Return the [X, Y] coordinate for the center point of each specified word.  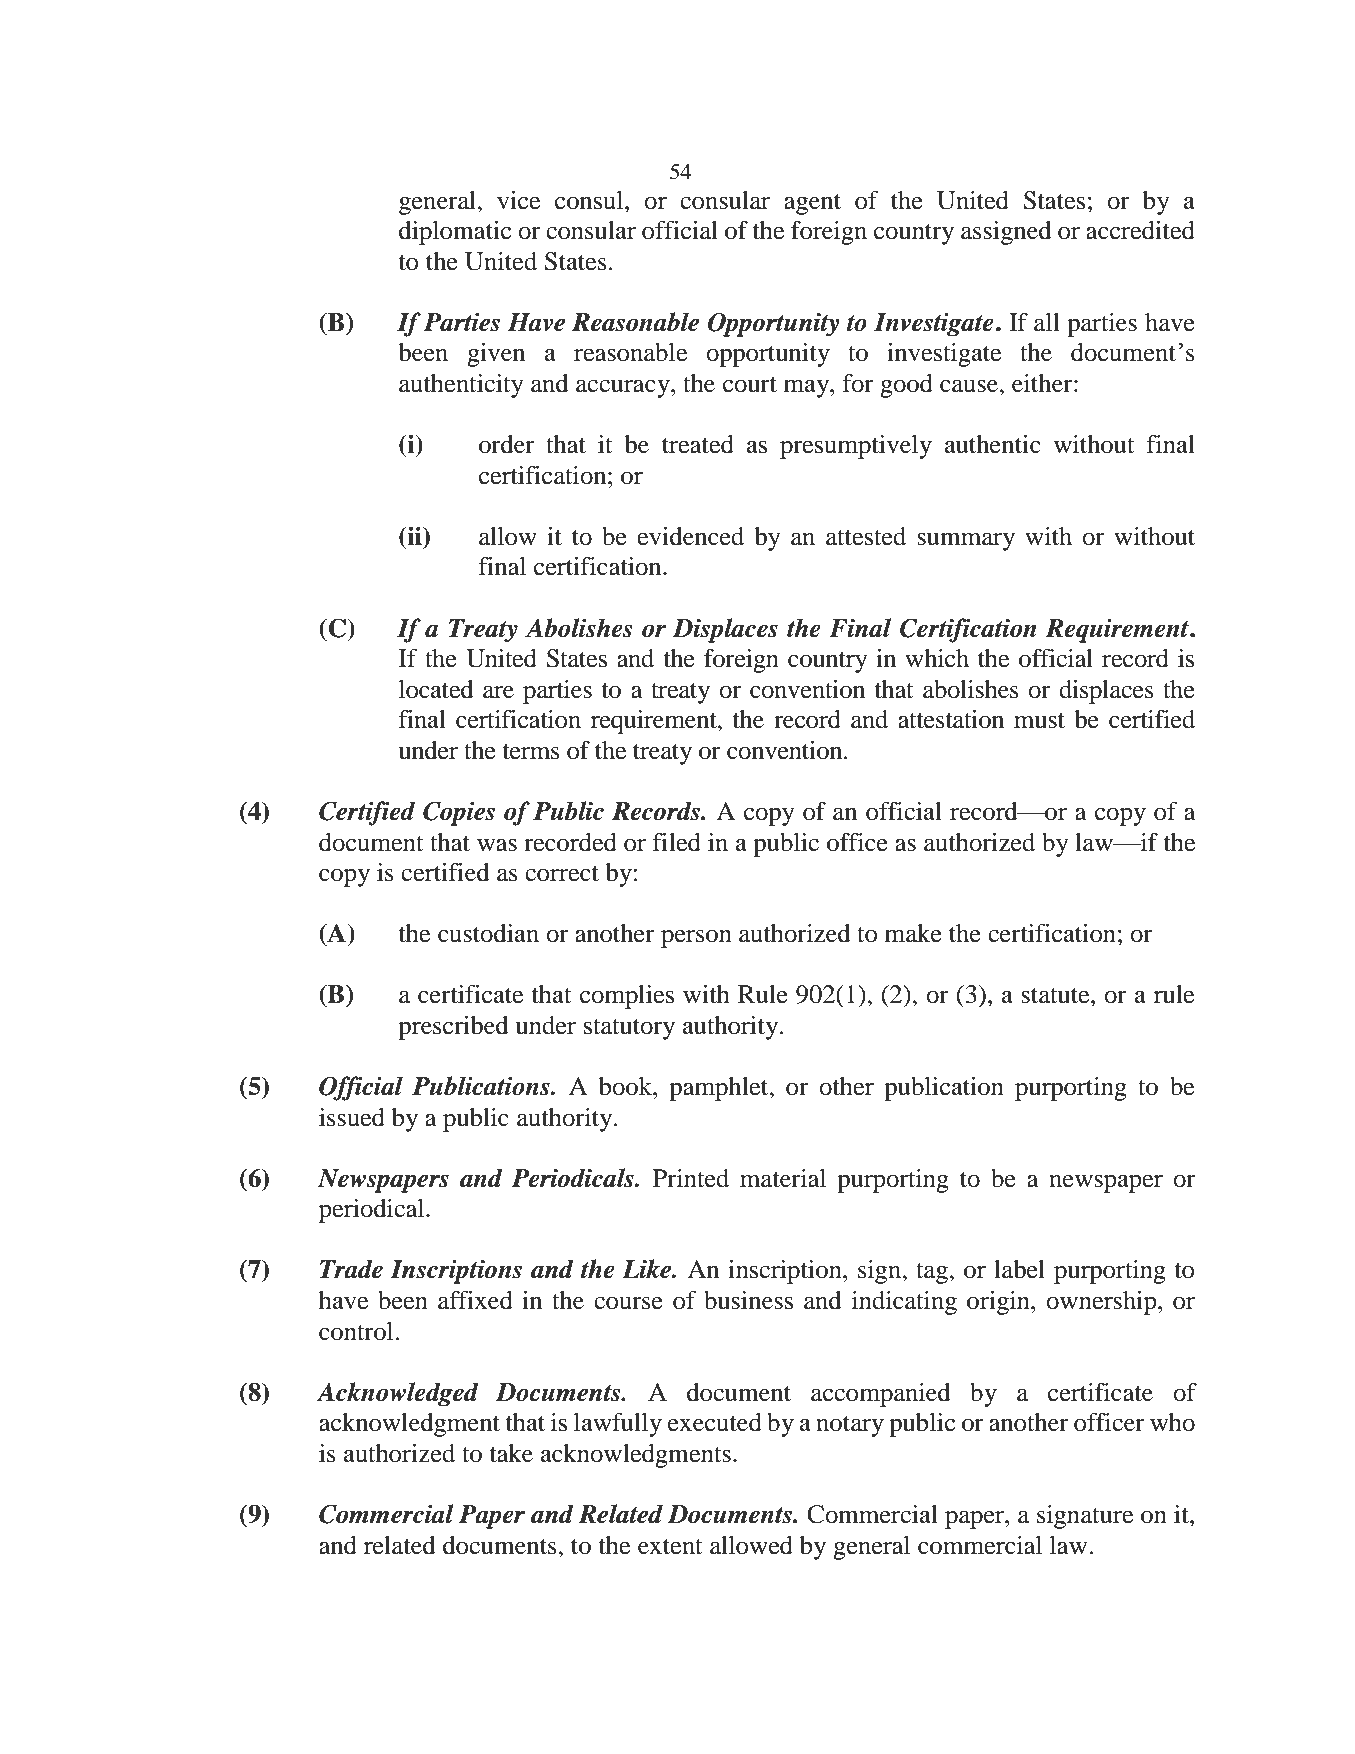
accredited [1140, 230]
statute [1056, 996]
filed [676, 842]
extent [670, 1547]
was [497, 845]
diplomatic [455, 233]
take [511, 1453]
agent [812, 204]
